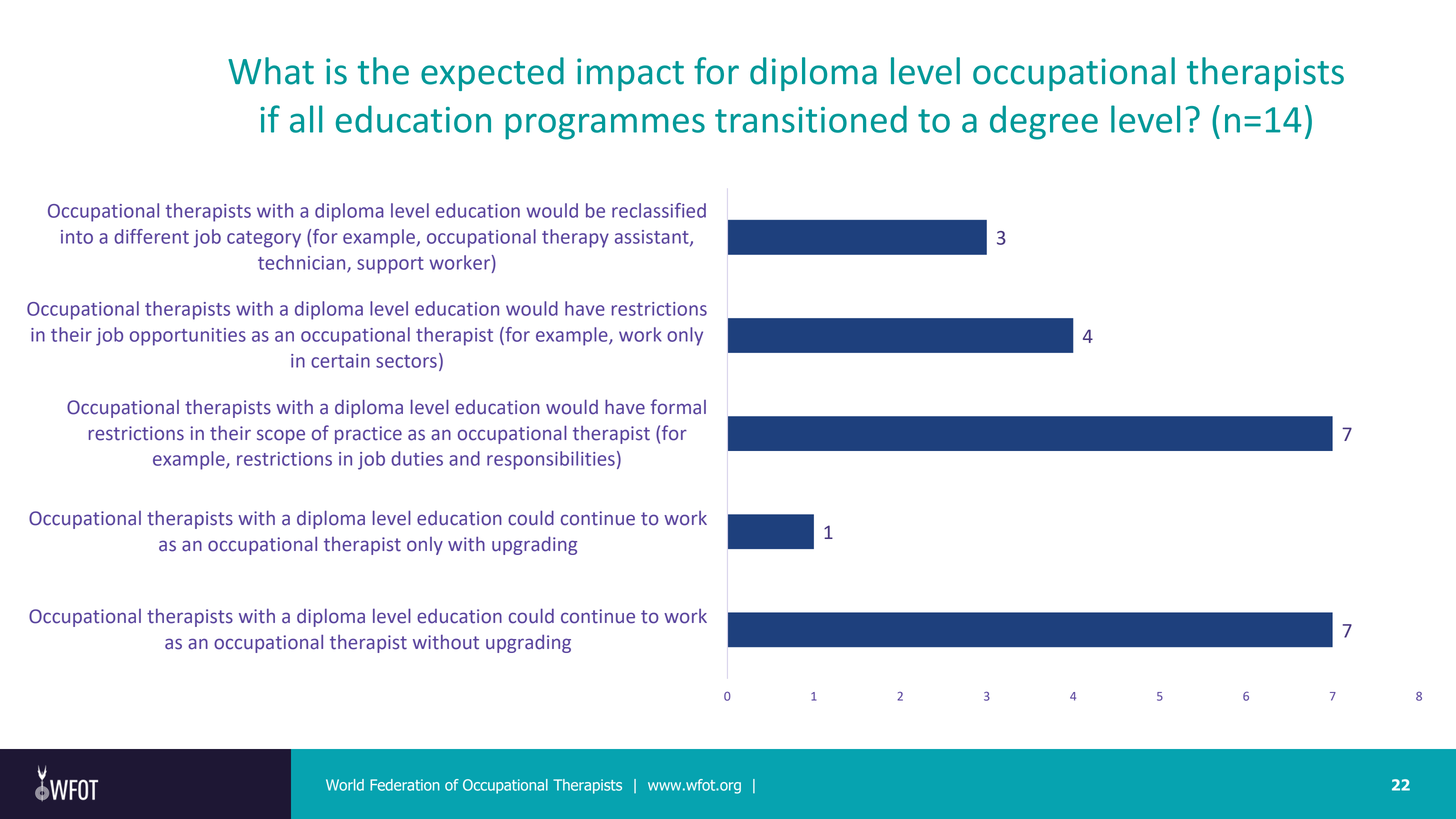 The image size is (1456, 819). Describe the element at coordinates (575, 238) in the screenshot. I see `therapy` at that location.
